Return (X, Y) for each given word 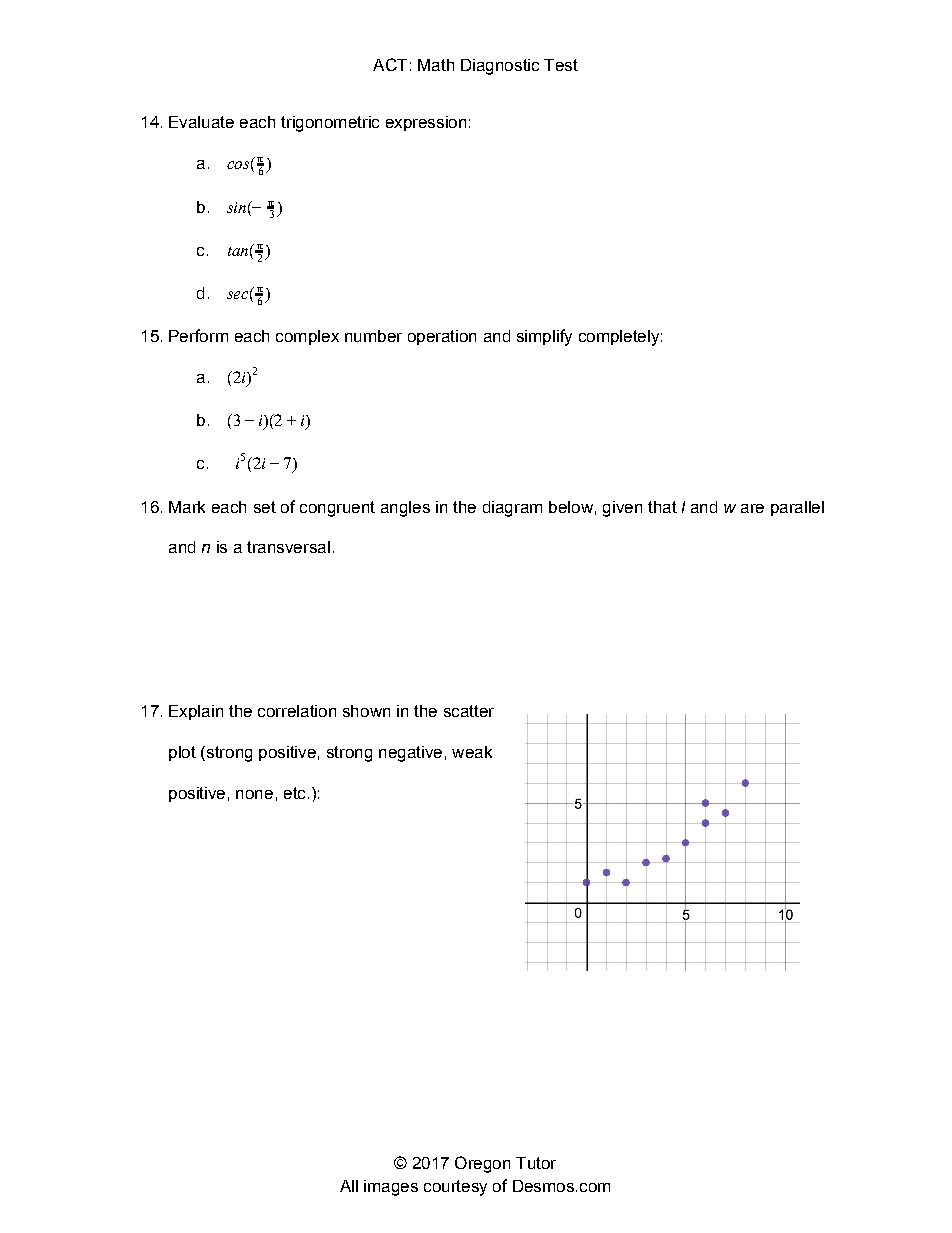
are (752, 508)
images (391, 1188)
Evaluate (201, 122)
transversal (288, 547)
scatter (469, 711)
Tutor (536, 1163)
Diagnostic (500, 67)
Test (561, 65)
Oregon (482, 1164)
